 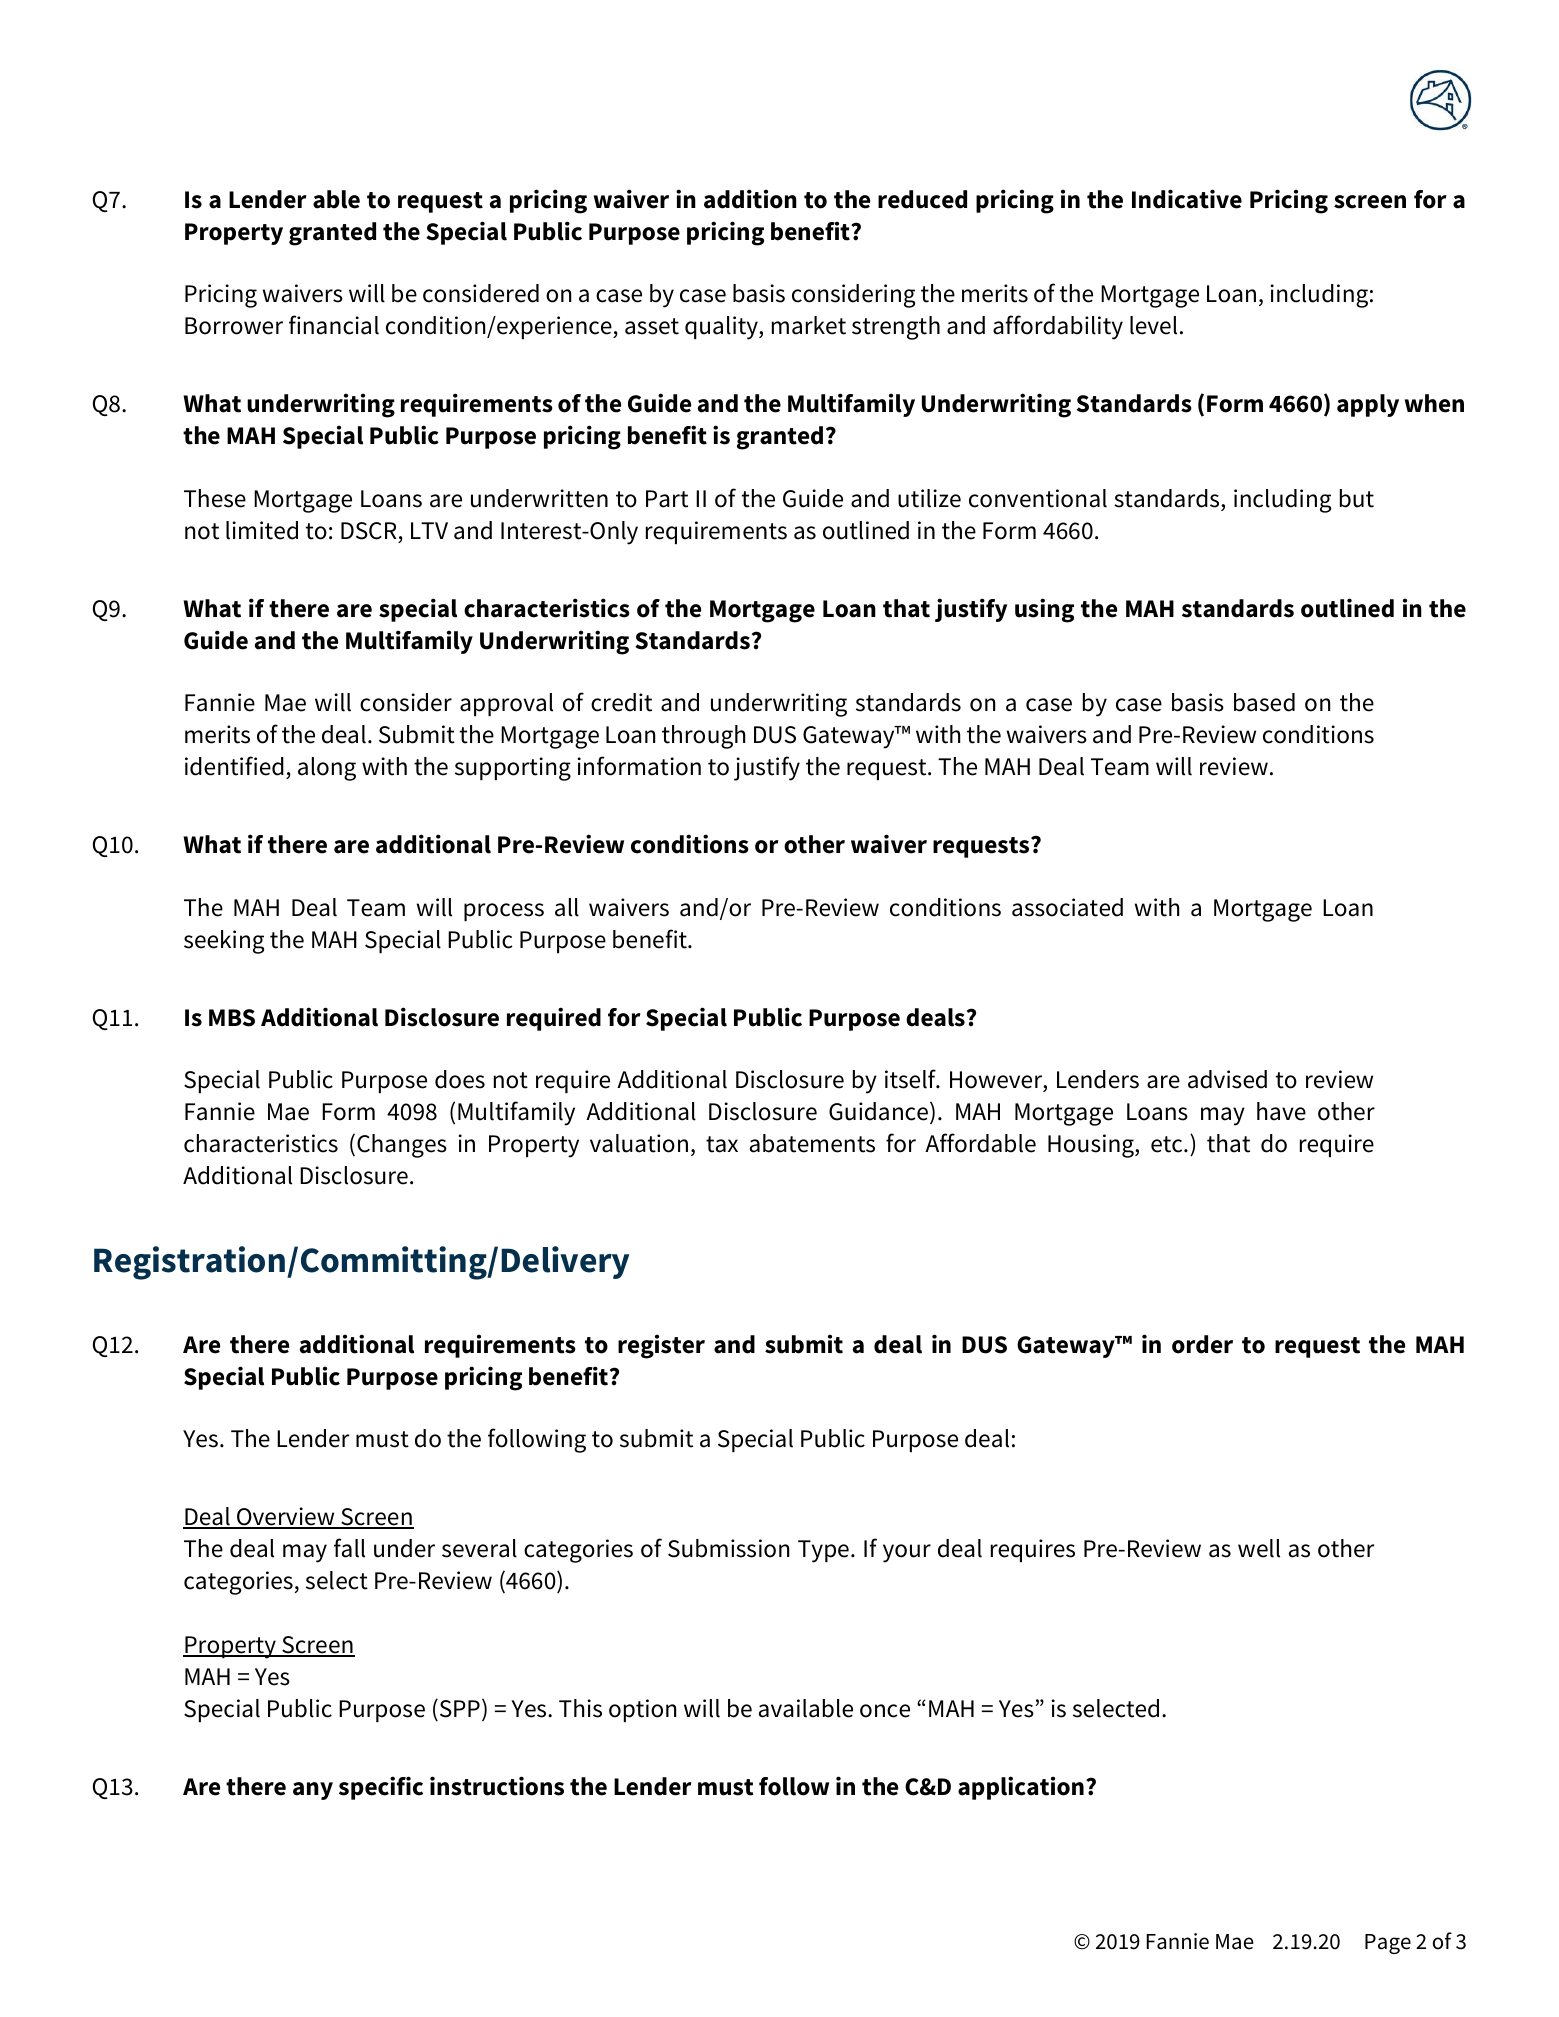 I want to click on Indicative, so click(x=1187, y=199).
